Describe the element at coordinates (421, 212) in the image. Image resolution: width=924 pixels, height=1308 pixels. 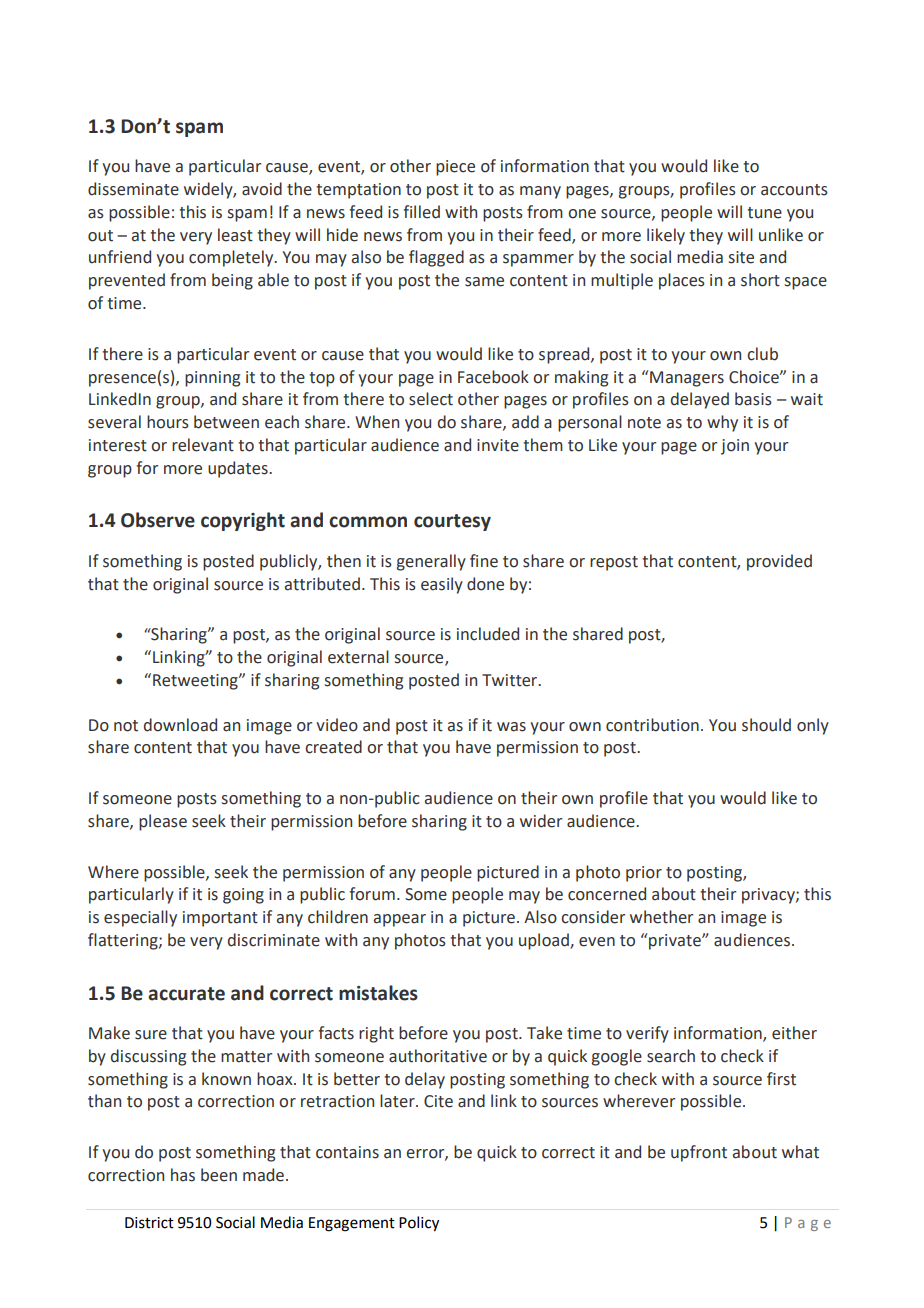
I see `filled` at that location.
